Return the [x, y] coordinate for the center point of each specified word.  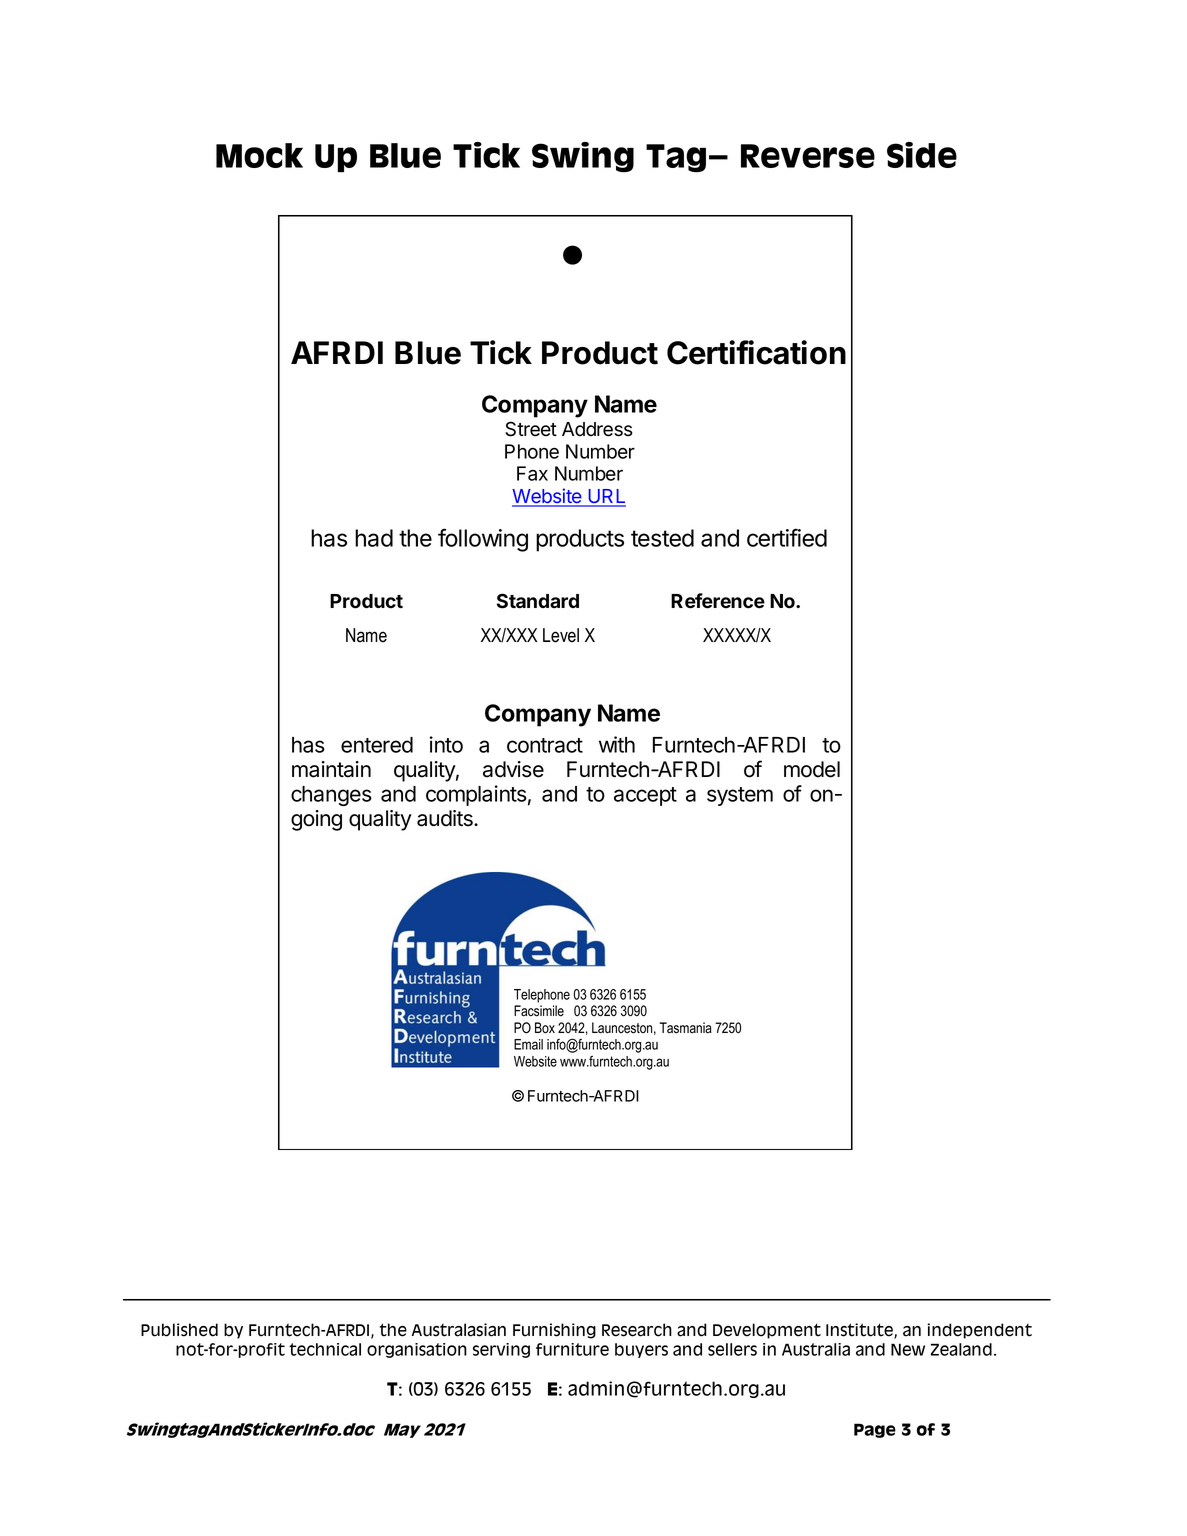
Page [875, 1430]
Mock [259, 155]
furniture [572, 1349]
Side [922, 155]
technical [325, 1349]
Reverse [808, 156]
